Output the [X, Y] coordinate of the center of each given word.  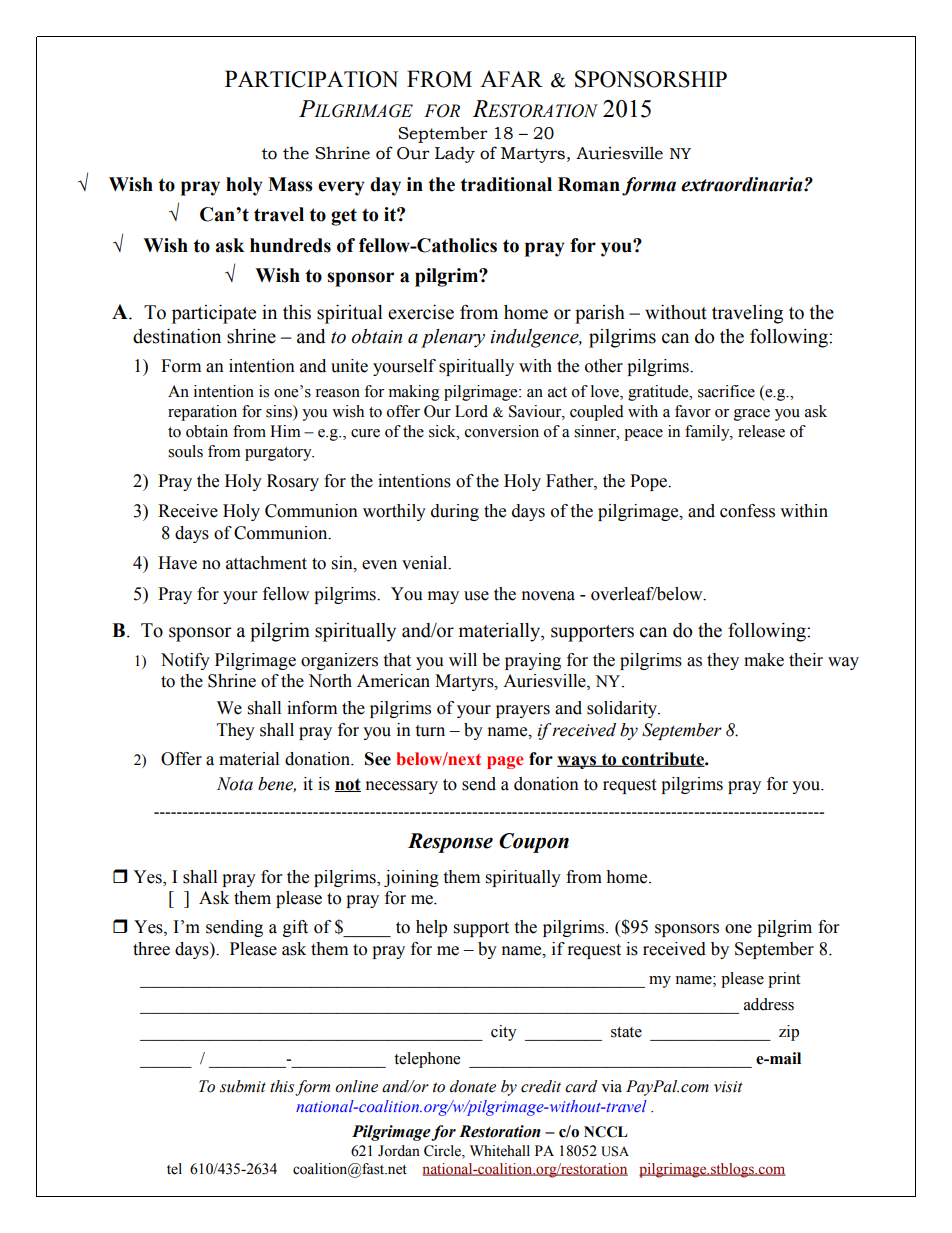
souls [185, 451]
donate [473, 1086]
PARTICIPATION [311, 79]
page [505, 762]
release [761, 431]
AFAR [511, 78]
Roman [589, 184]
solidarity [623, 709]
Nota [235, 784]
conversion [502, 431]
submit [243, 1086]
